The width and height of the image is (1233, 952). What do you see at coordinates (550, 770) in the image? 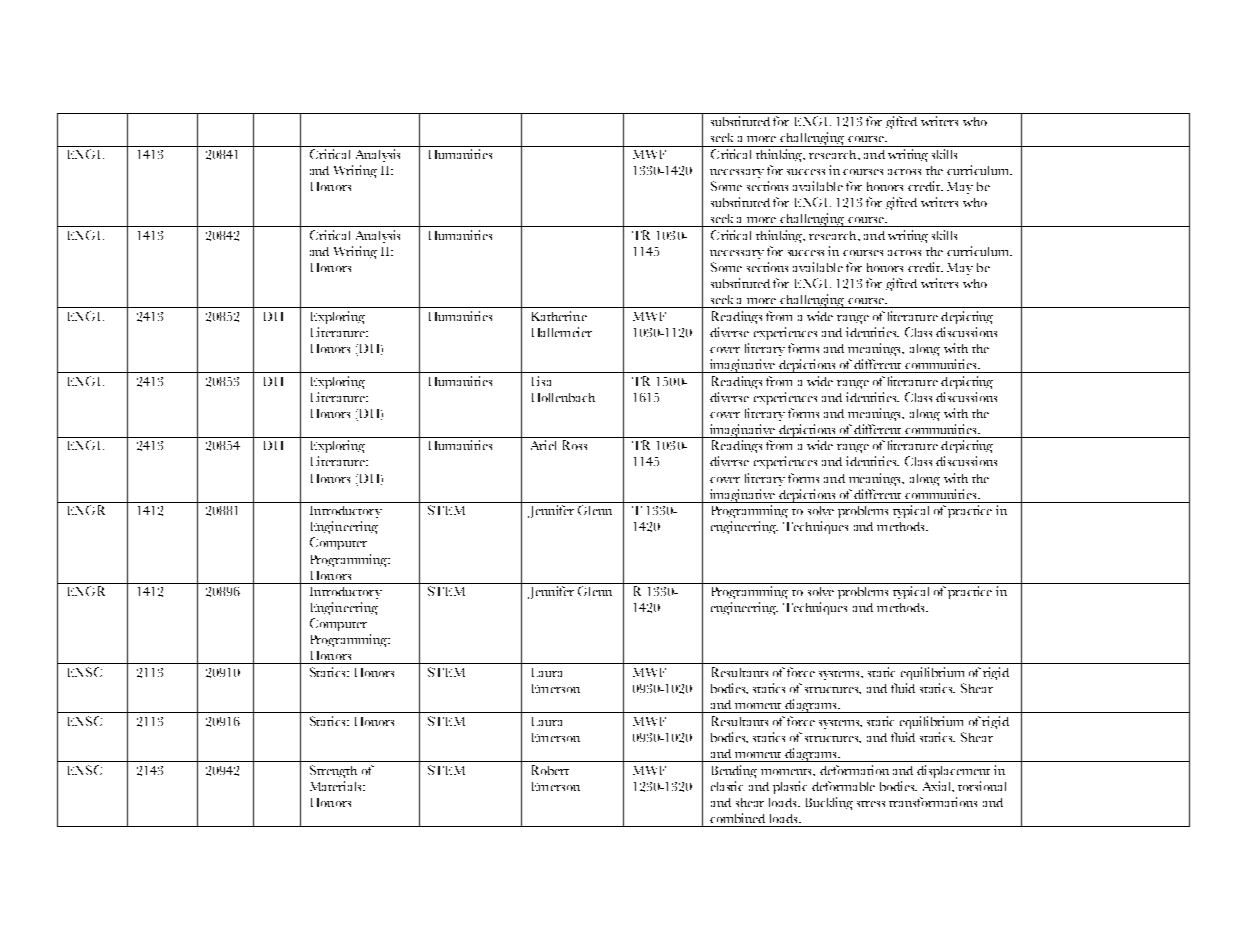
I see `Robert` at bounding box center [550, 770].
